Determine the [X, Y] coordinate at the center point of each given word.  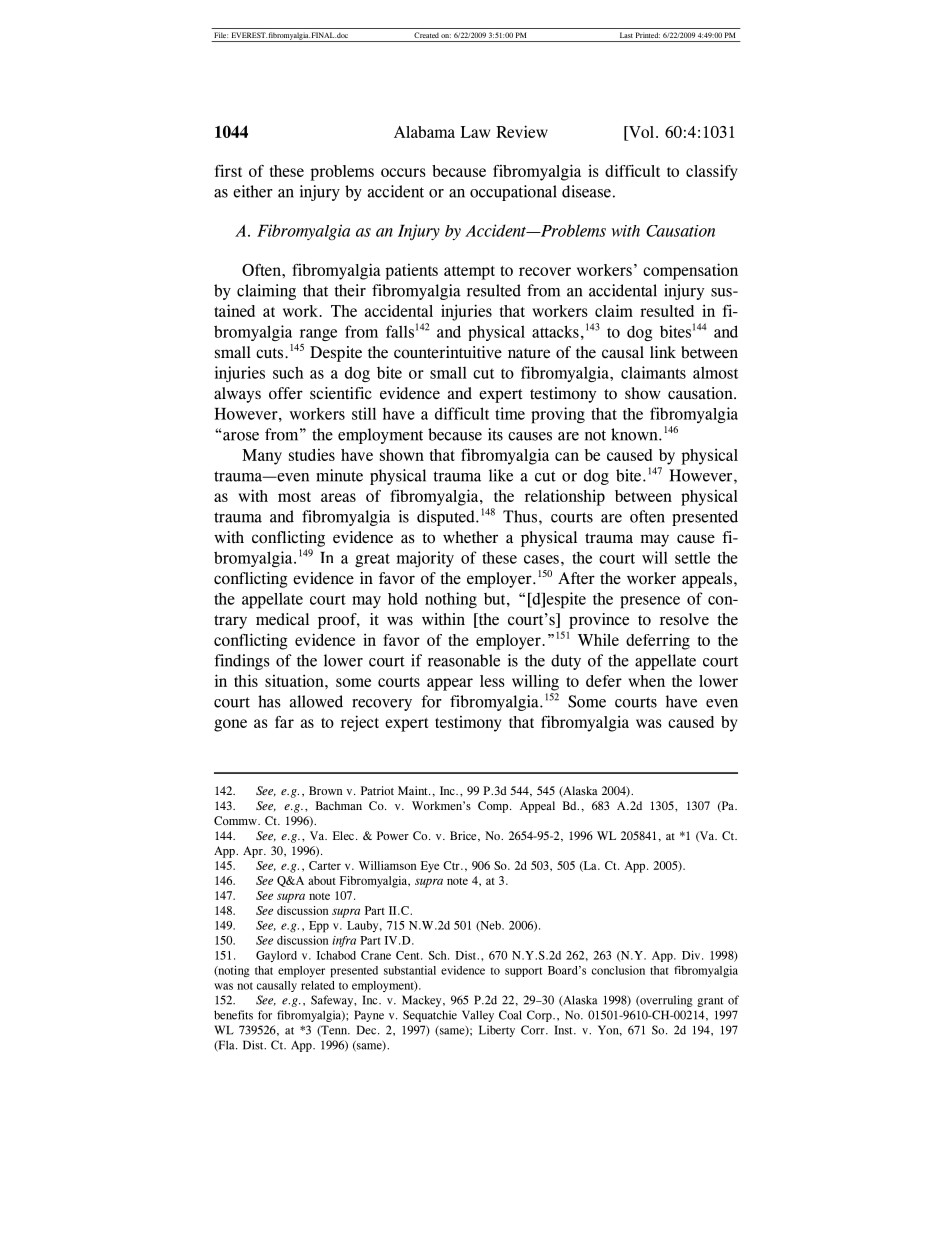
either [253, 191]
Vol [640, 133]
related [318, 985]
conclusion [618, 970]
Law [475, 132]
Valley [478, 1016]
